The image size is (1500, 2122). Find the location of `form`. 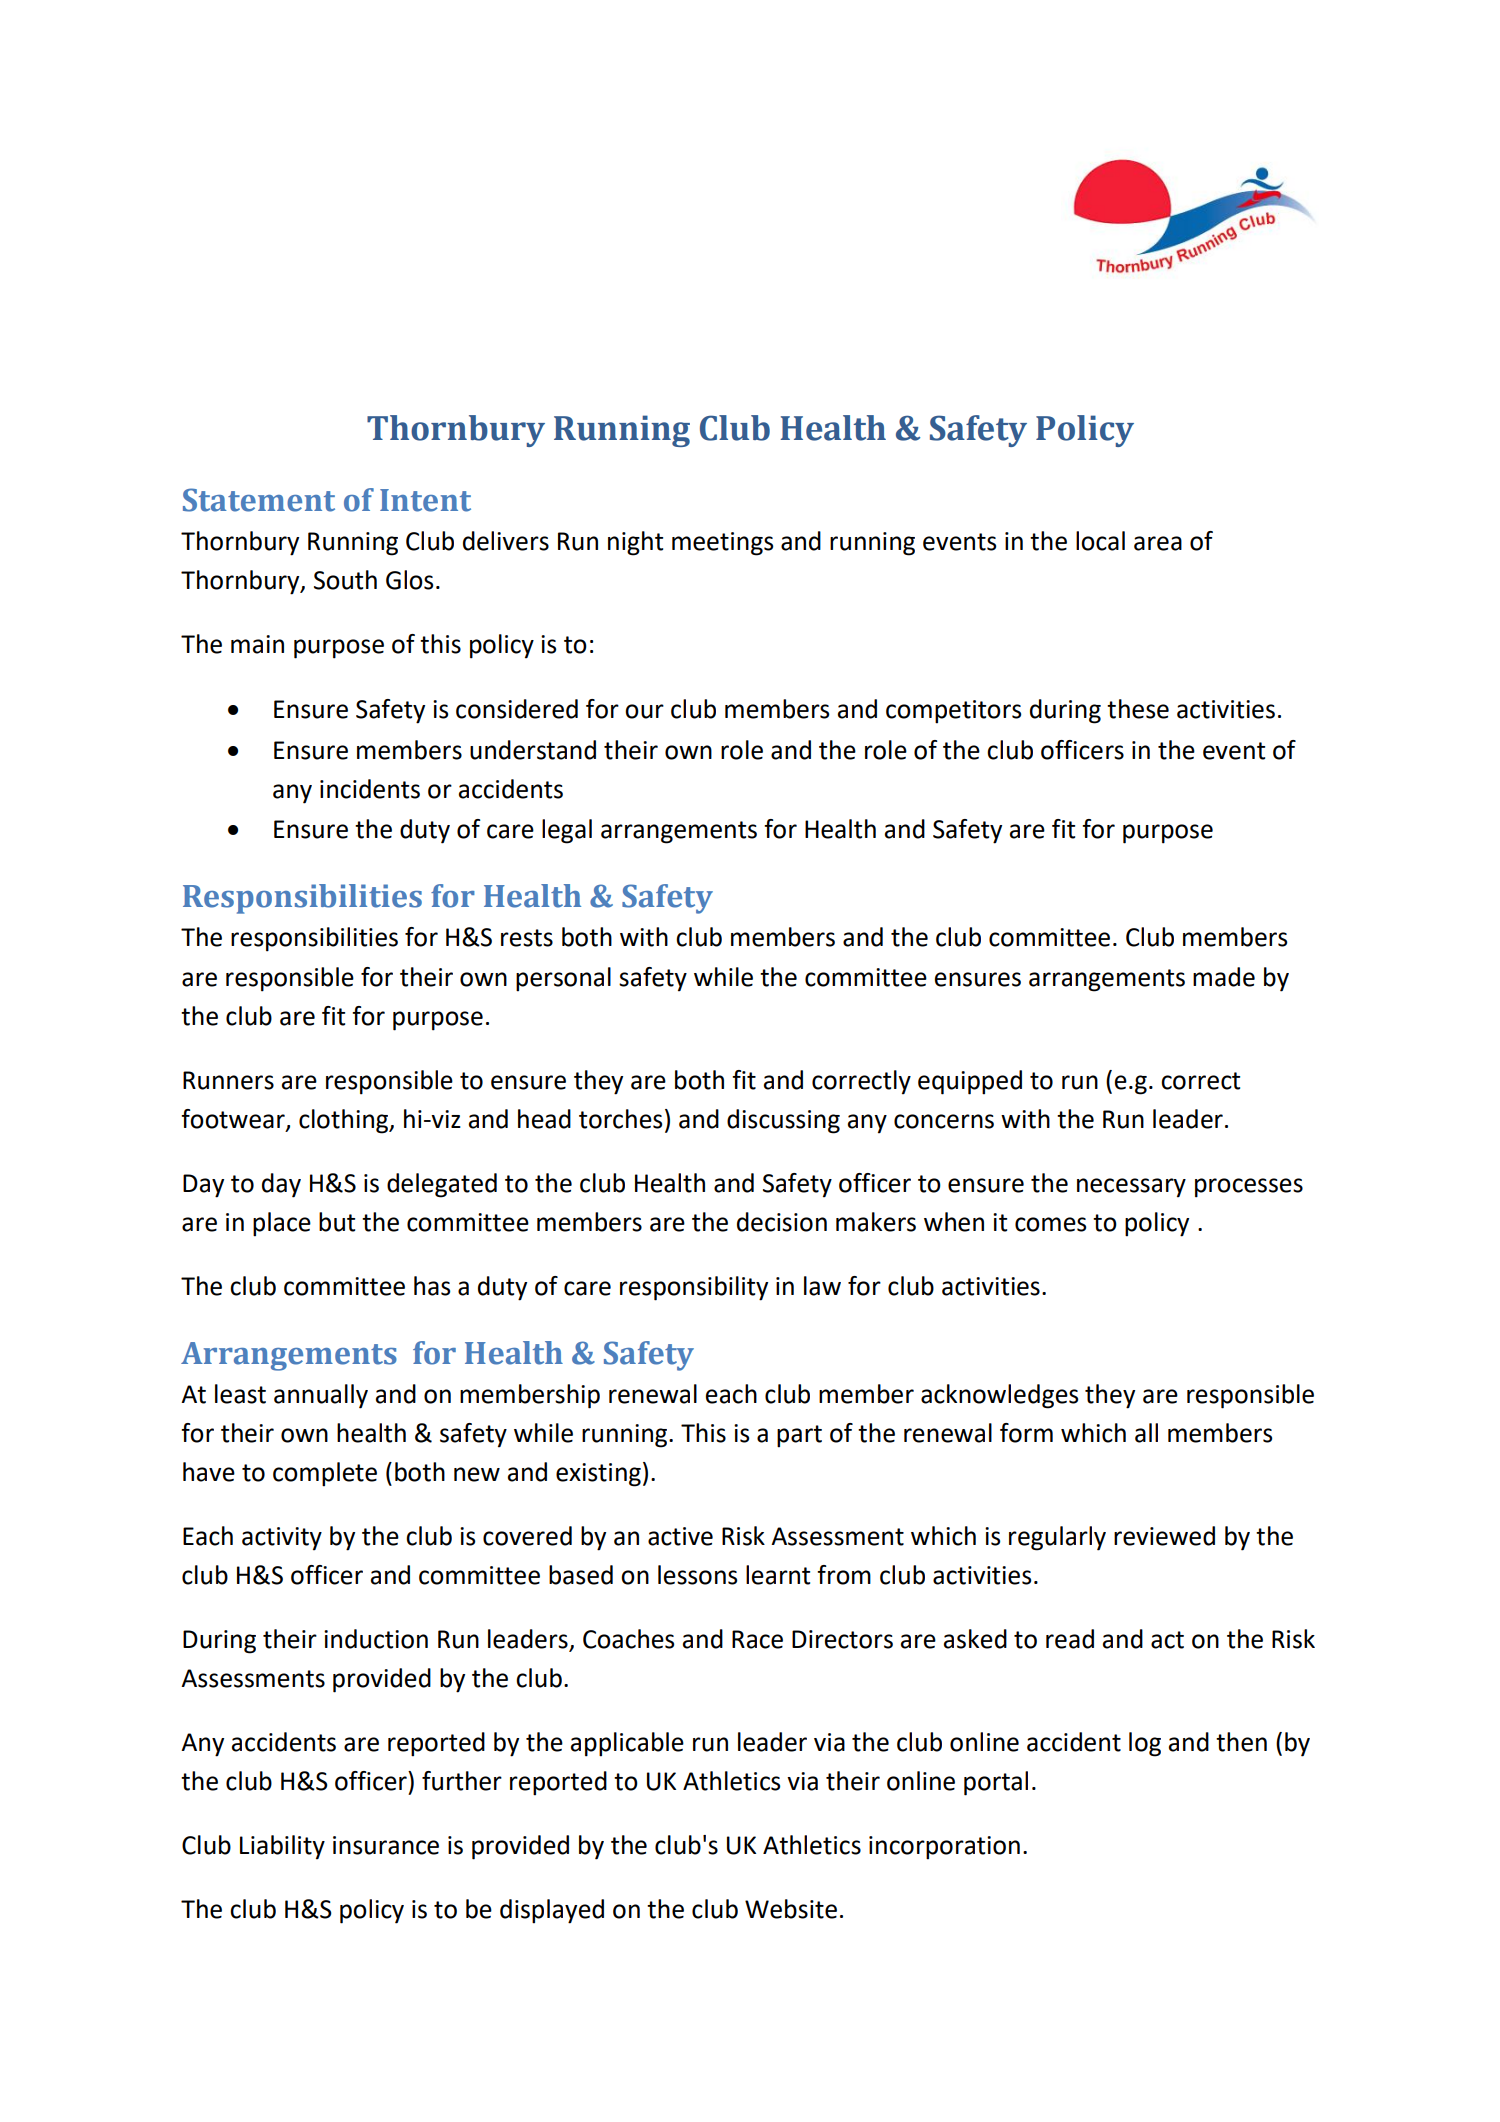

form is located at coordinates (1026, 1433).
